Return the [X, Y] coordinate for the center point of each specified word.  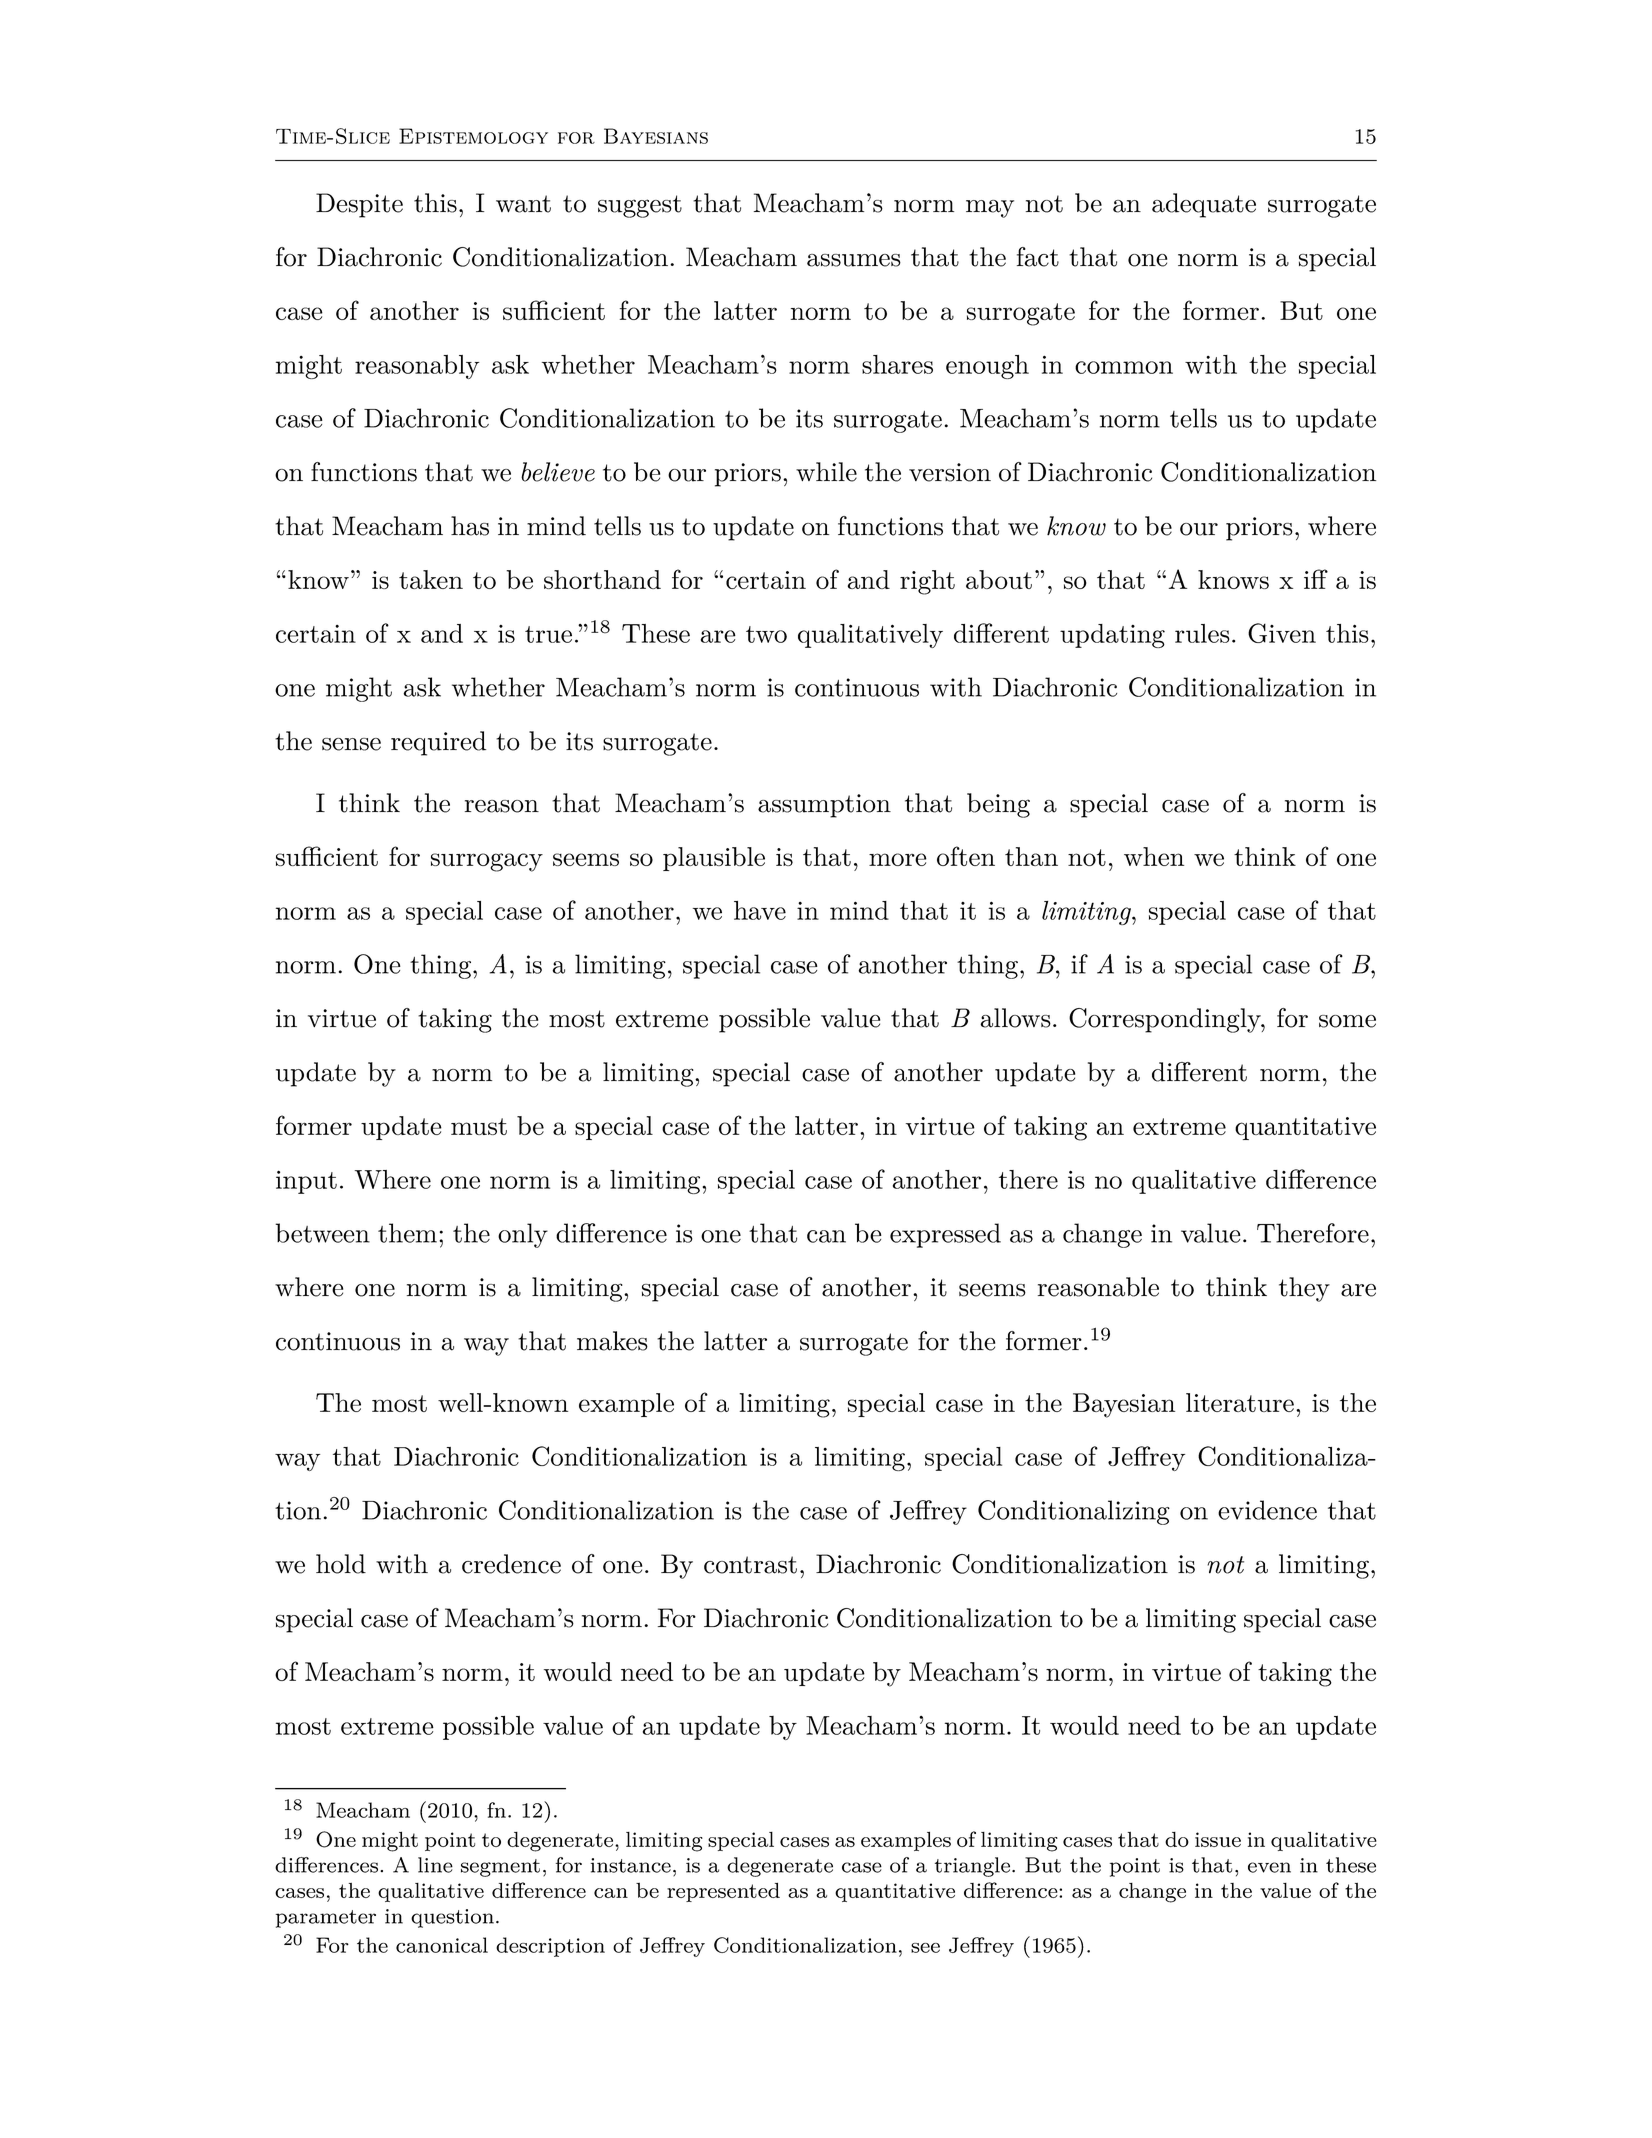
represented [723, 1892]
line [435, 1865]
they [1304, 1289]
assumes [854, 260]
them [409, 1233]
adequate [1204, 205]
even [1269, 1867]
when [1154, 856]
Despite [359, 205]
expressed [945, 1235]
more [898, 859]
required [438, 743]
